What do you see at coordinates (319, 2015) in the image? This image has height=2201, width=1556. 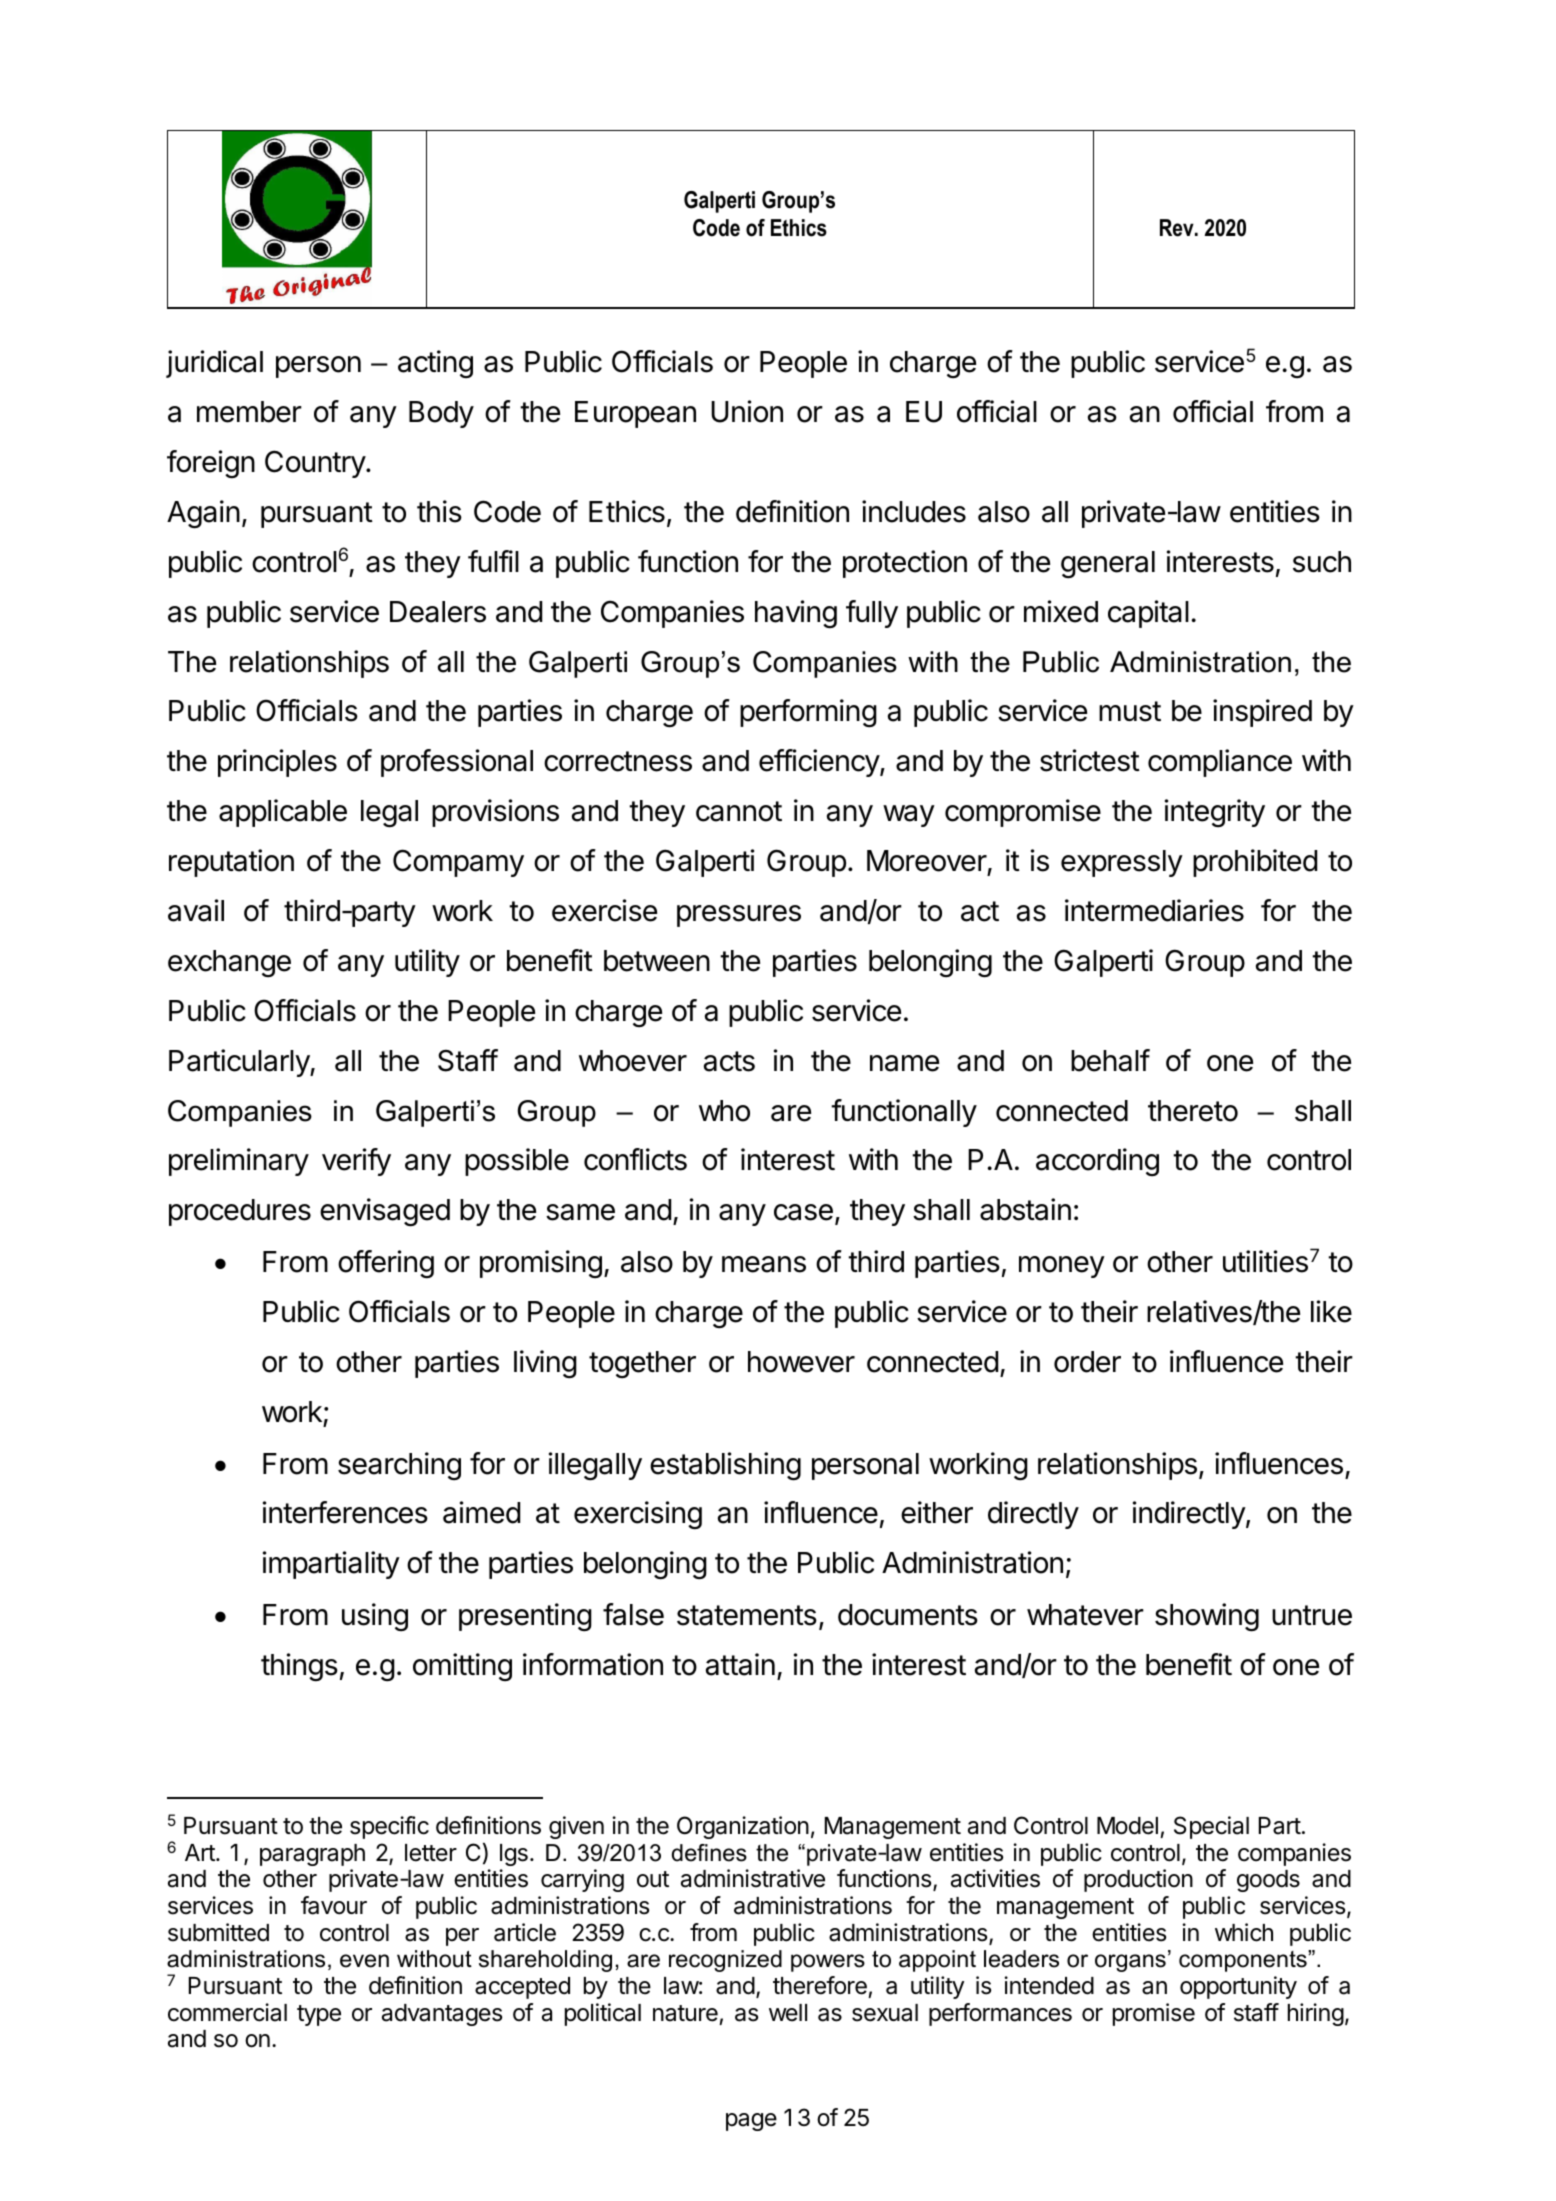 I see `type` at bounding box center [319, 2015].
